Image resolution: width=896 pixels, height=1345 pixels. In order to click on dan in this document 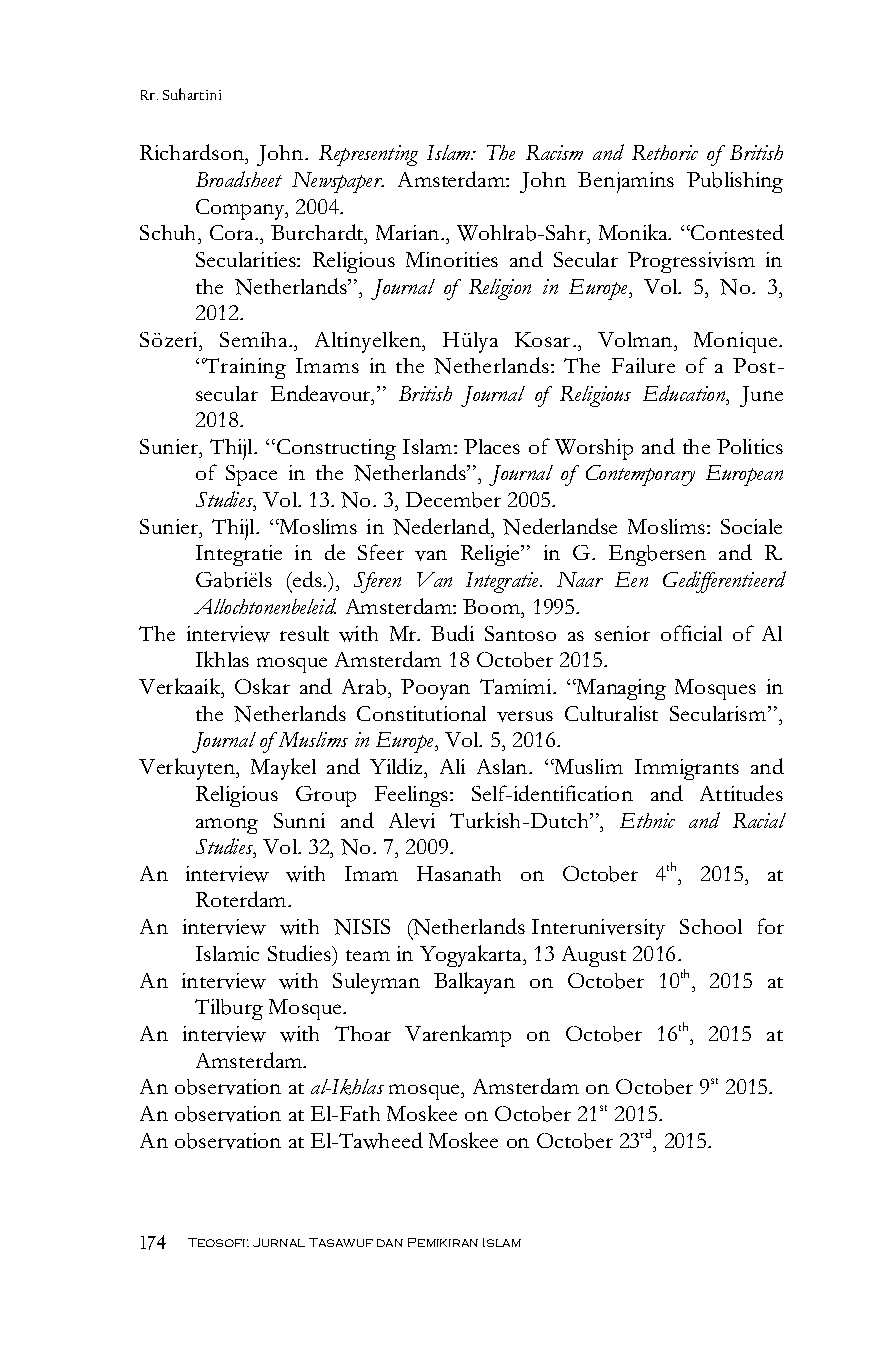, I will do `click(390, 1243)`.
